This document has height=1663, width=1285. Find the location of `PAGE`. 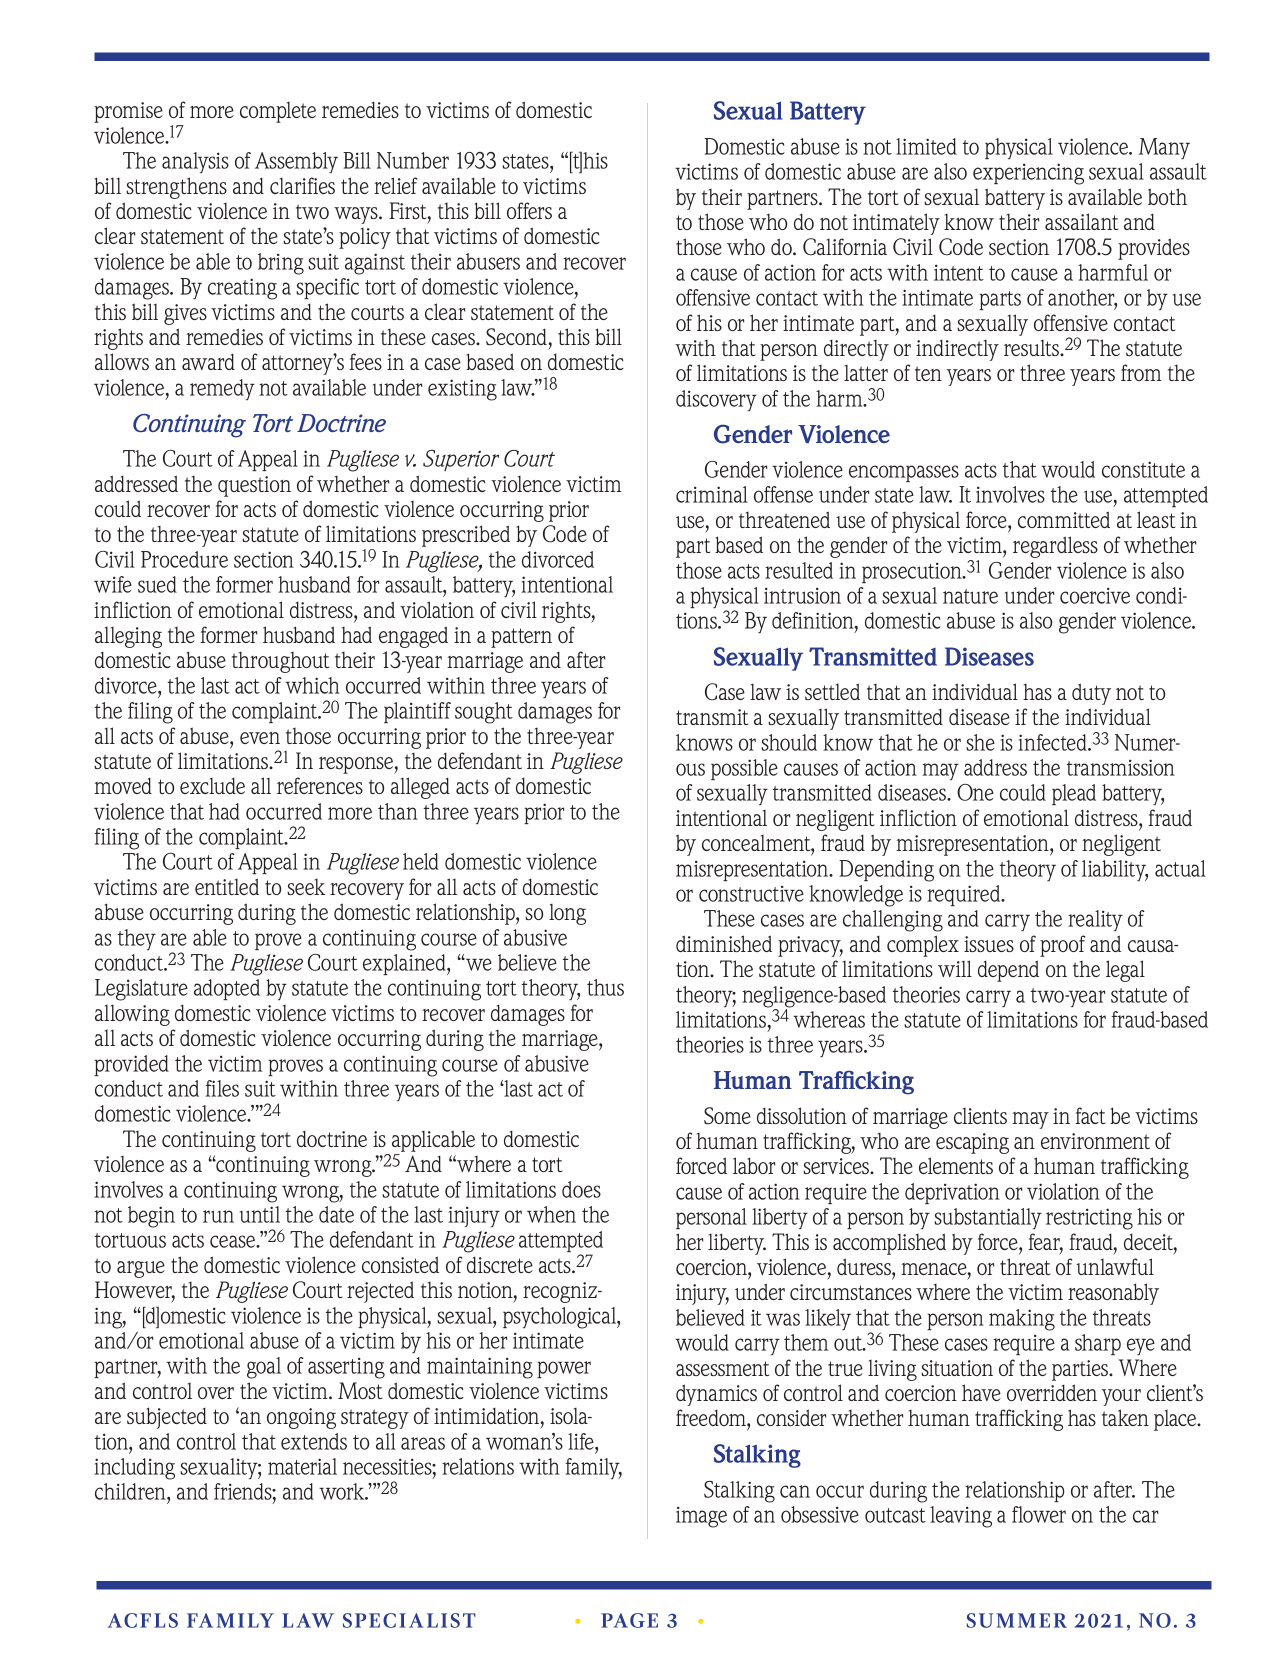

PAGE is located at coordinates (629, 1620).
